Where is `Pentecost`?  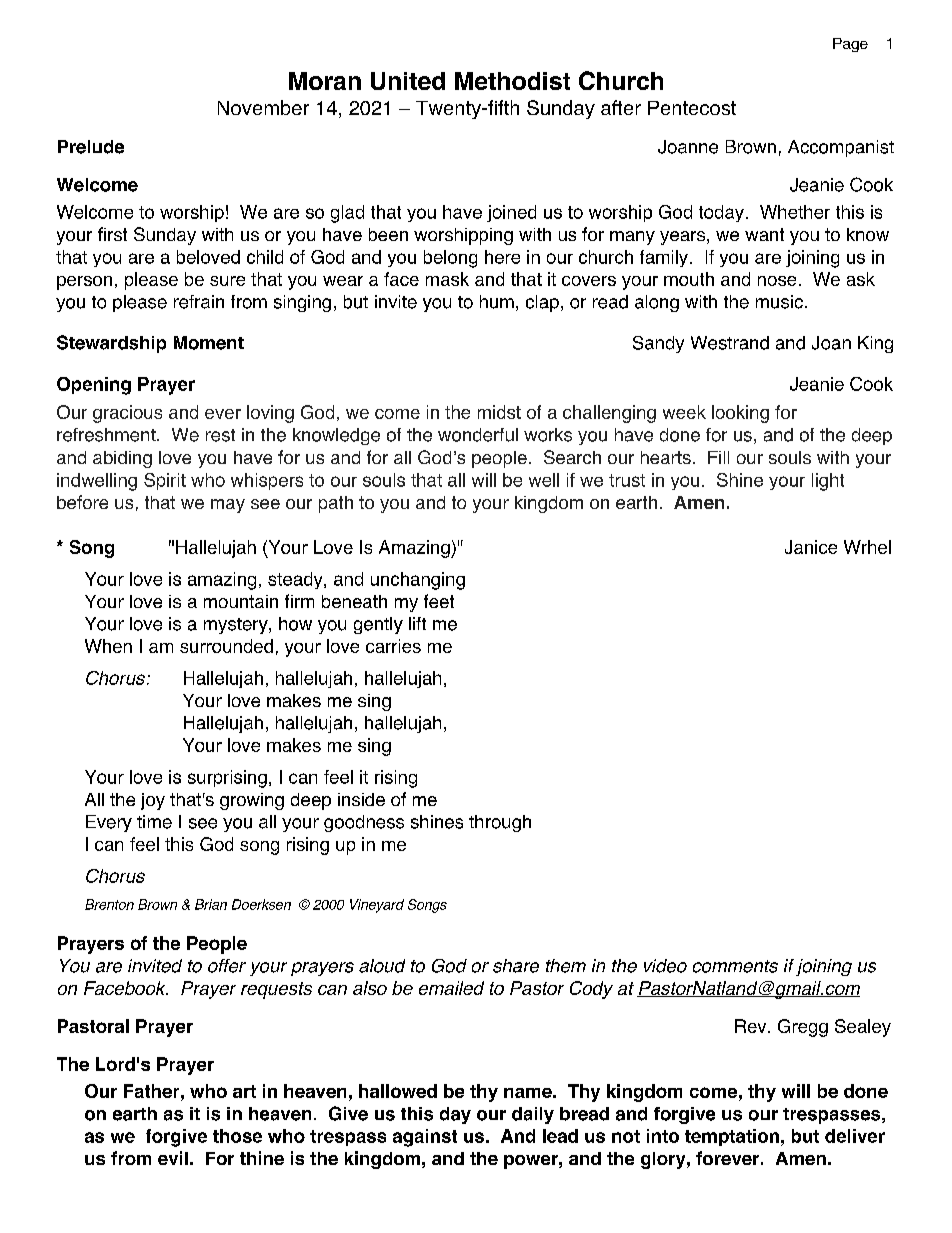 Pentecost is located at coordinates (692, 108).
